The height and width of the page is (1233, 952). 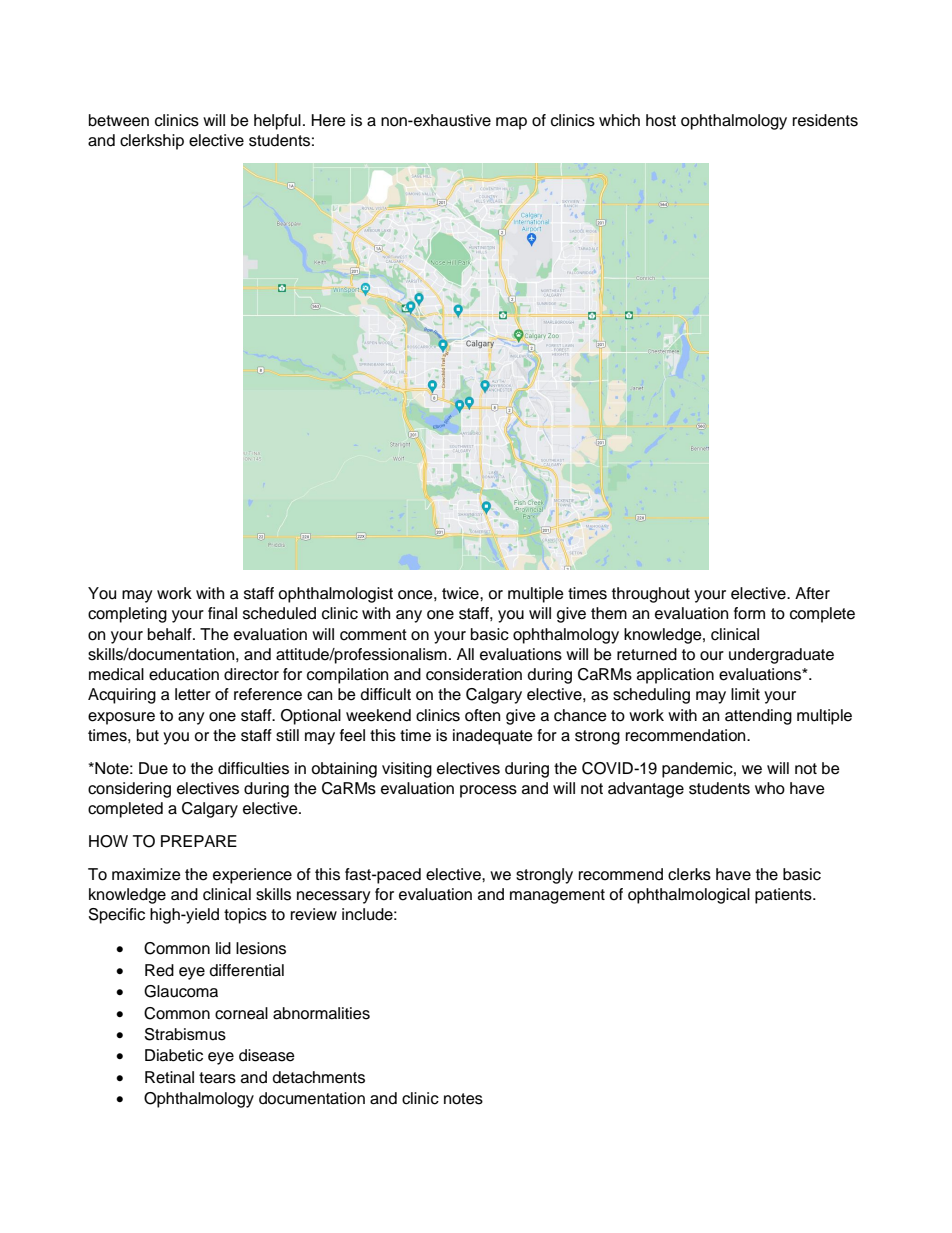 What do you see at coordinates (319, 1077) in the page?
I see `detachments` at bounding box center [319, 1077].
